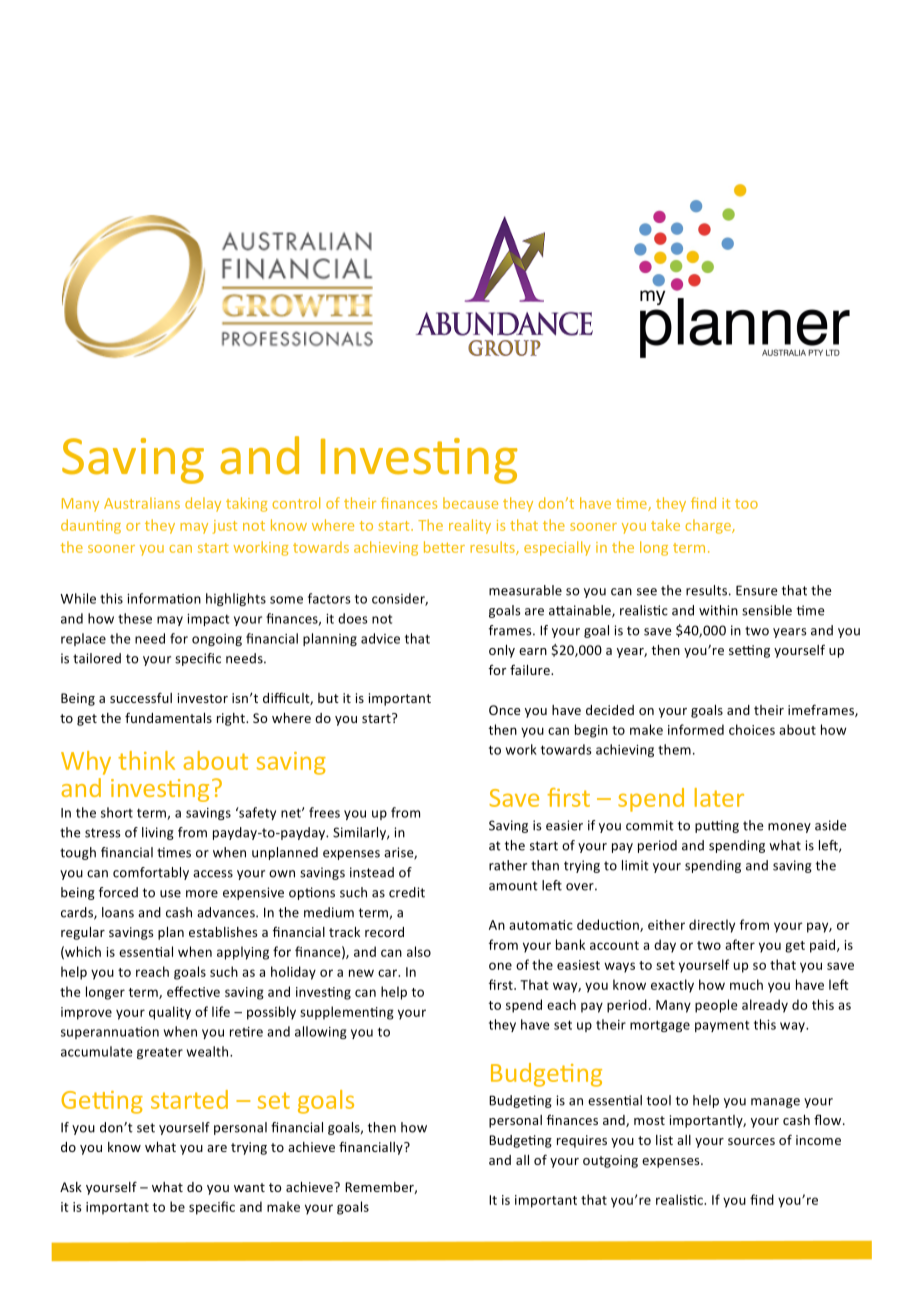 The image size is (924, 1308). I want to click on supplementing, so click(347, 1013).
